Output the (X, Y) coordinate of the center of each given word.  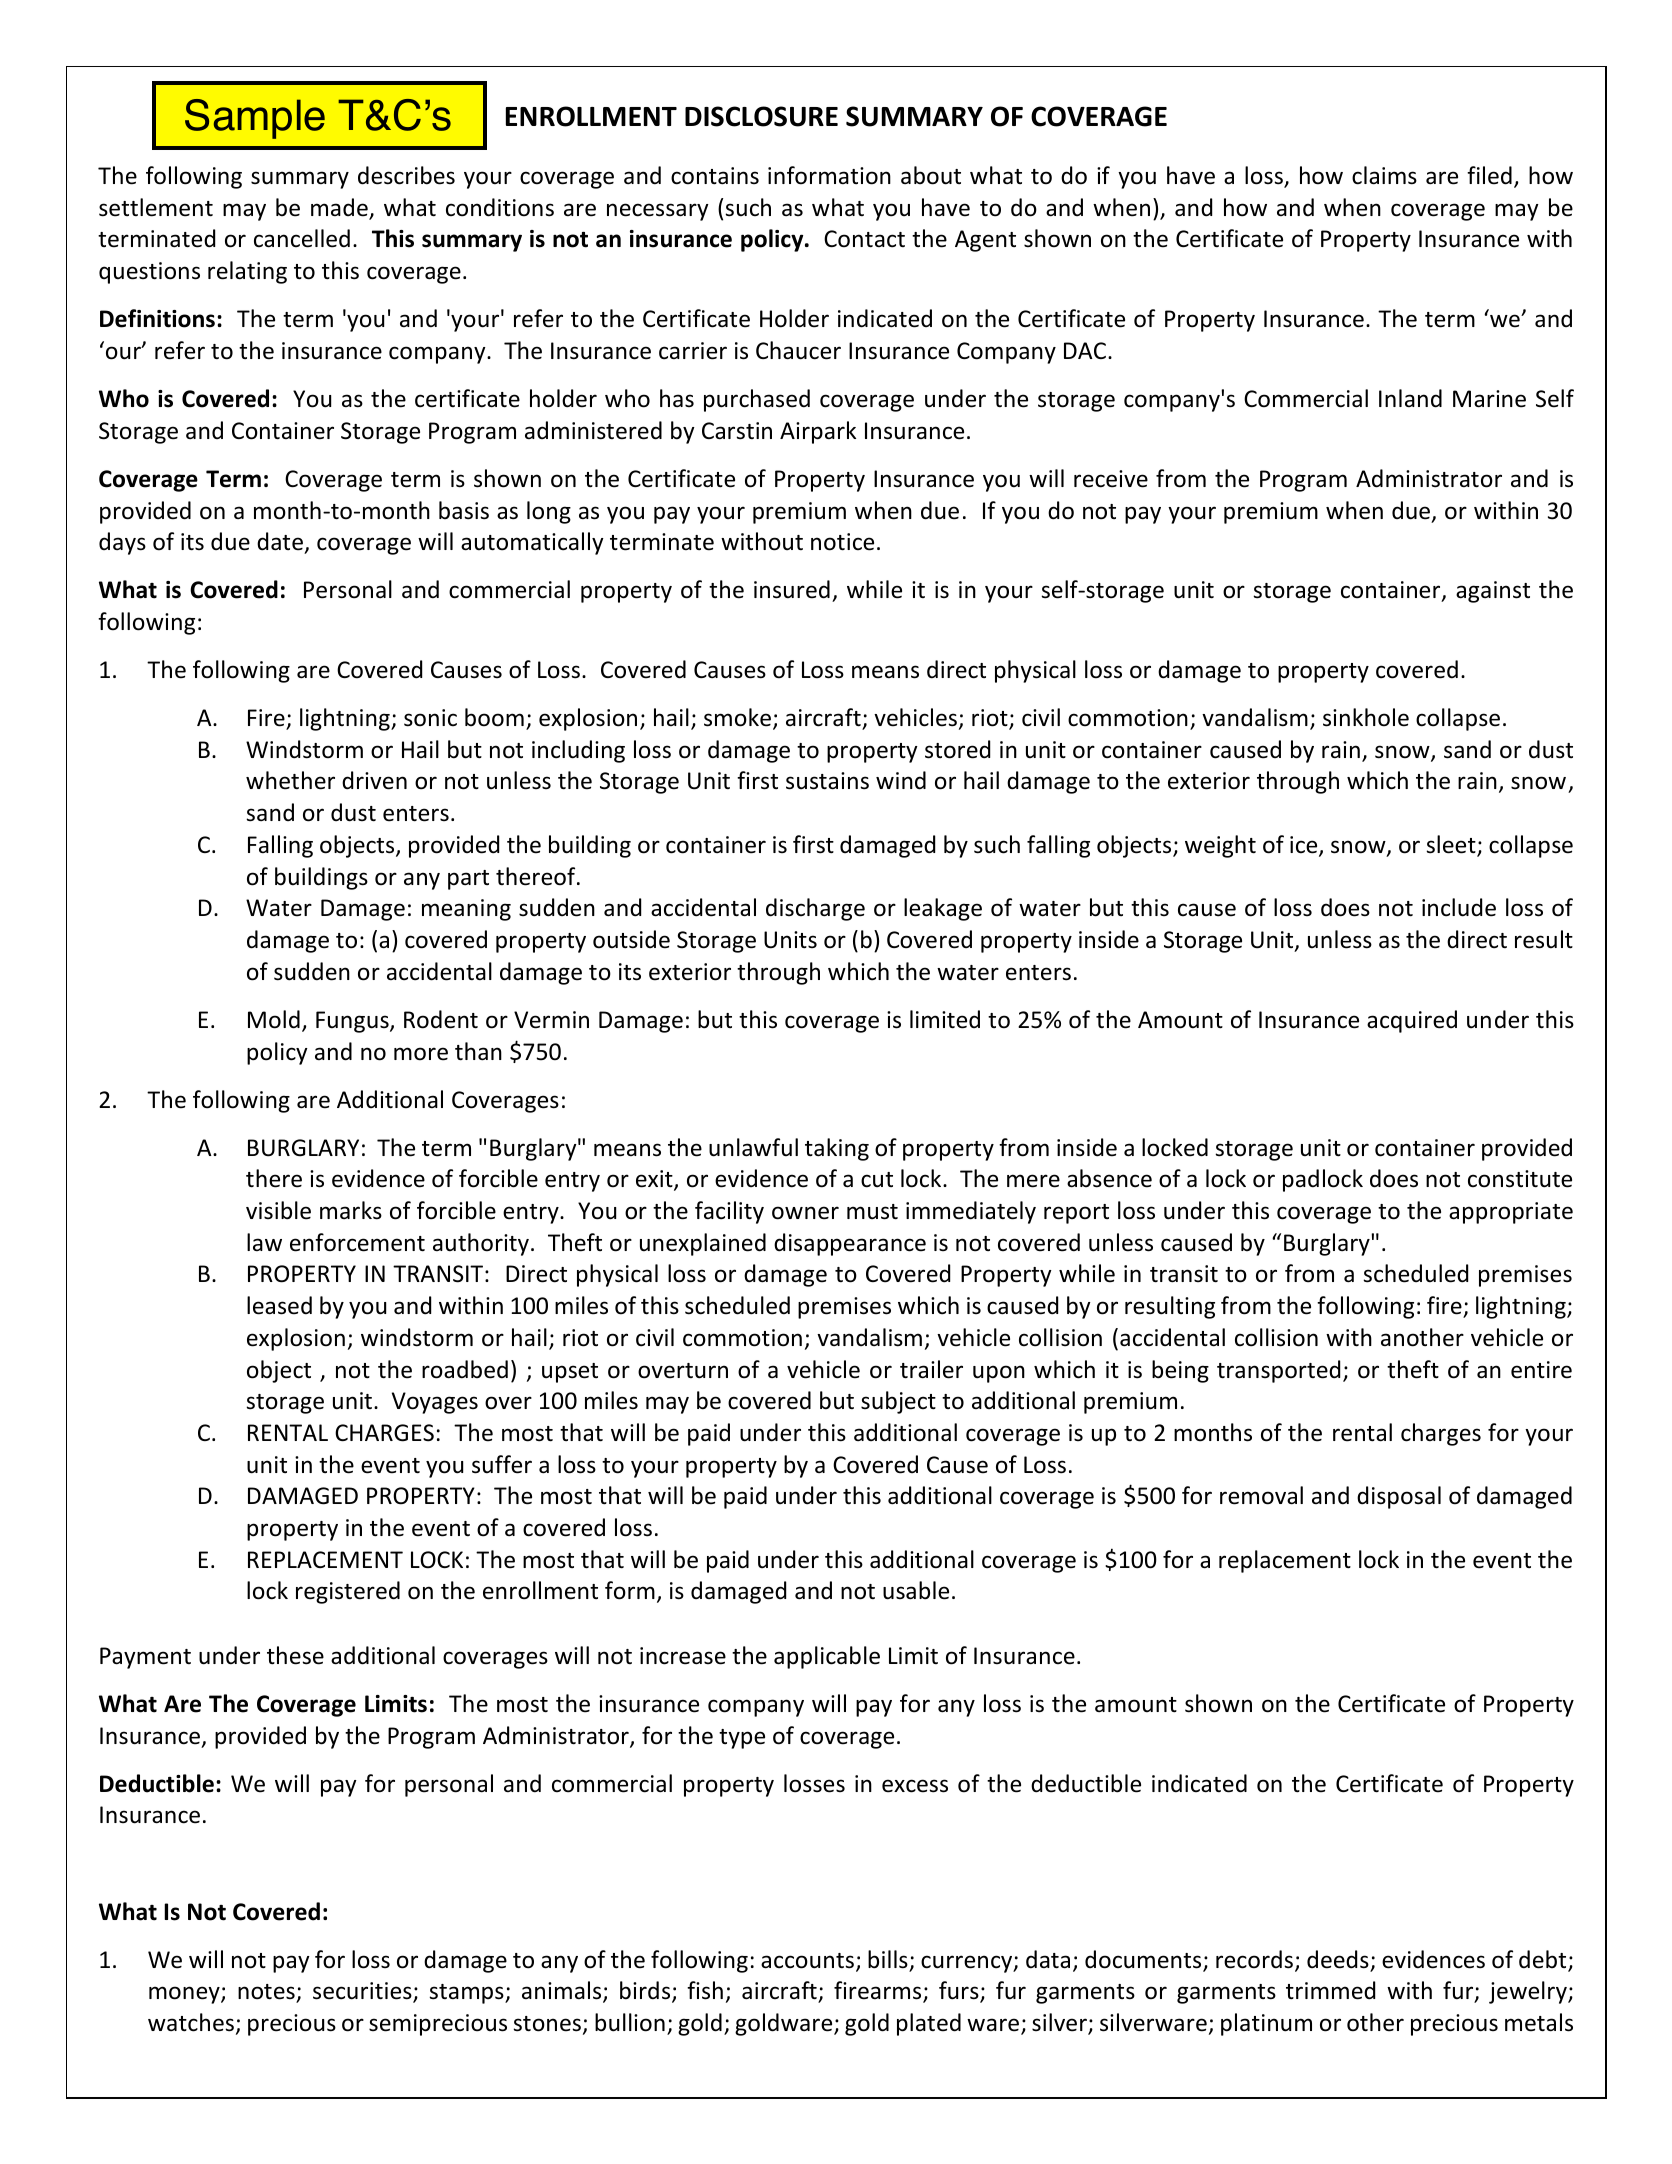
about (931, 175)
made (340, 208)
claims (1384, 175)
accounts (807, 1961)
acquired (1412, 1021)
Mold (274, 1019)
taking (837, 1149)
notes (266, 1992)
